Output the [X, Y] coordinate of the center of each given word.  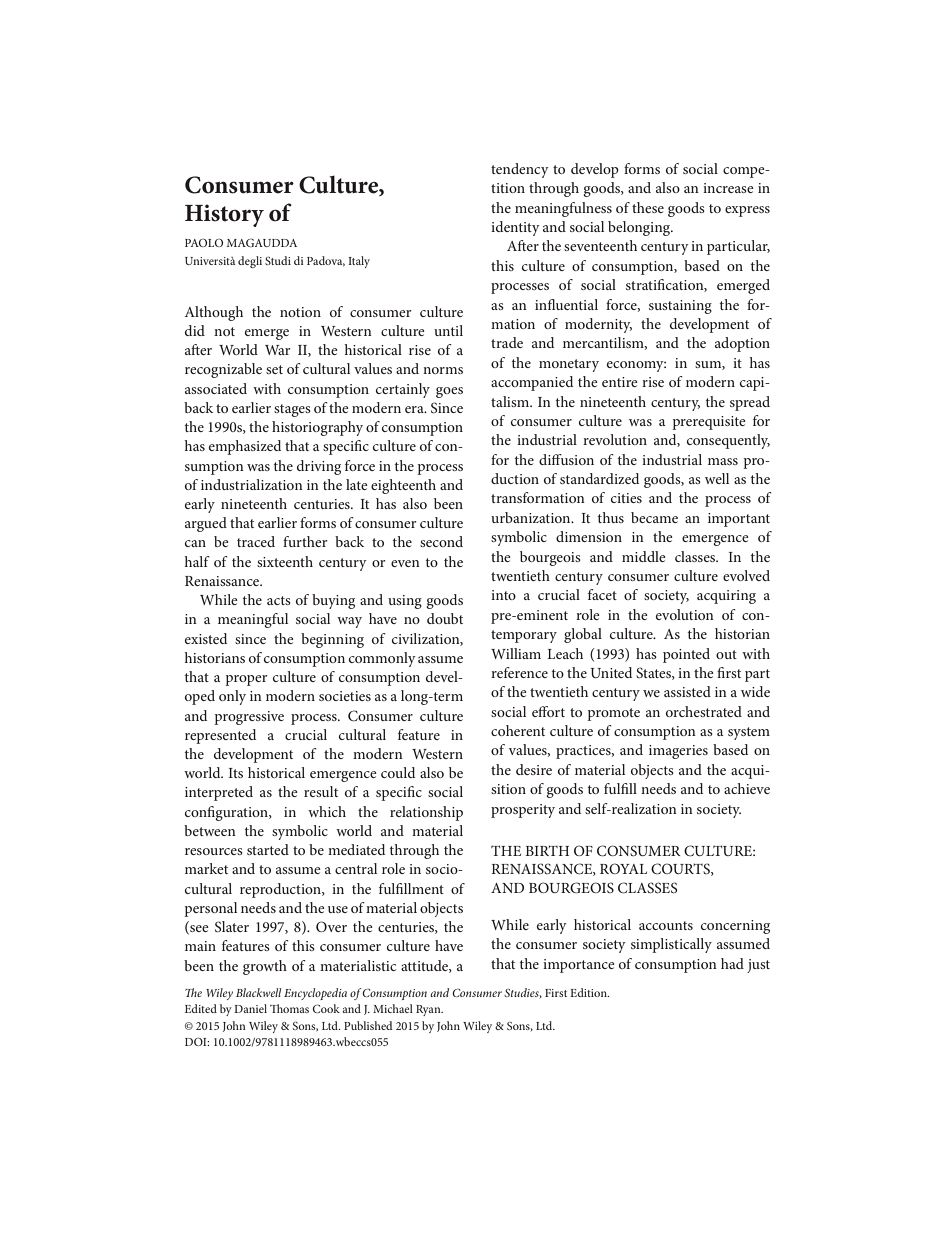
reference [519, 672]
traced [256, 541]
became [654, 517]
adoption [742, 344]
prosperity [523, 811]
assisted [687, 691]
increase [728, 188]
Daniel [250, 1008]
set [274, 369]
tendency [520, 170]
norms [443, 370]
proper [246, 680]
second [441, 541]
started [268, 849]
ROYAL [623, 868]
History [224, 215]
